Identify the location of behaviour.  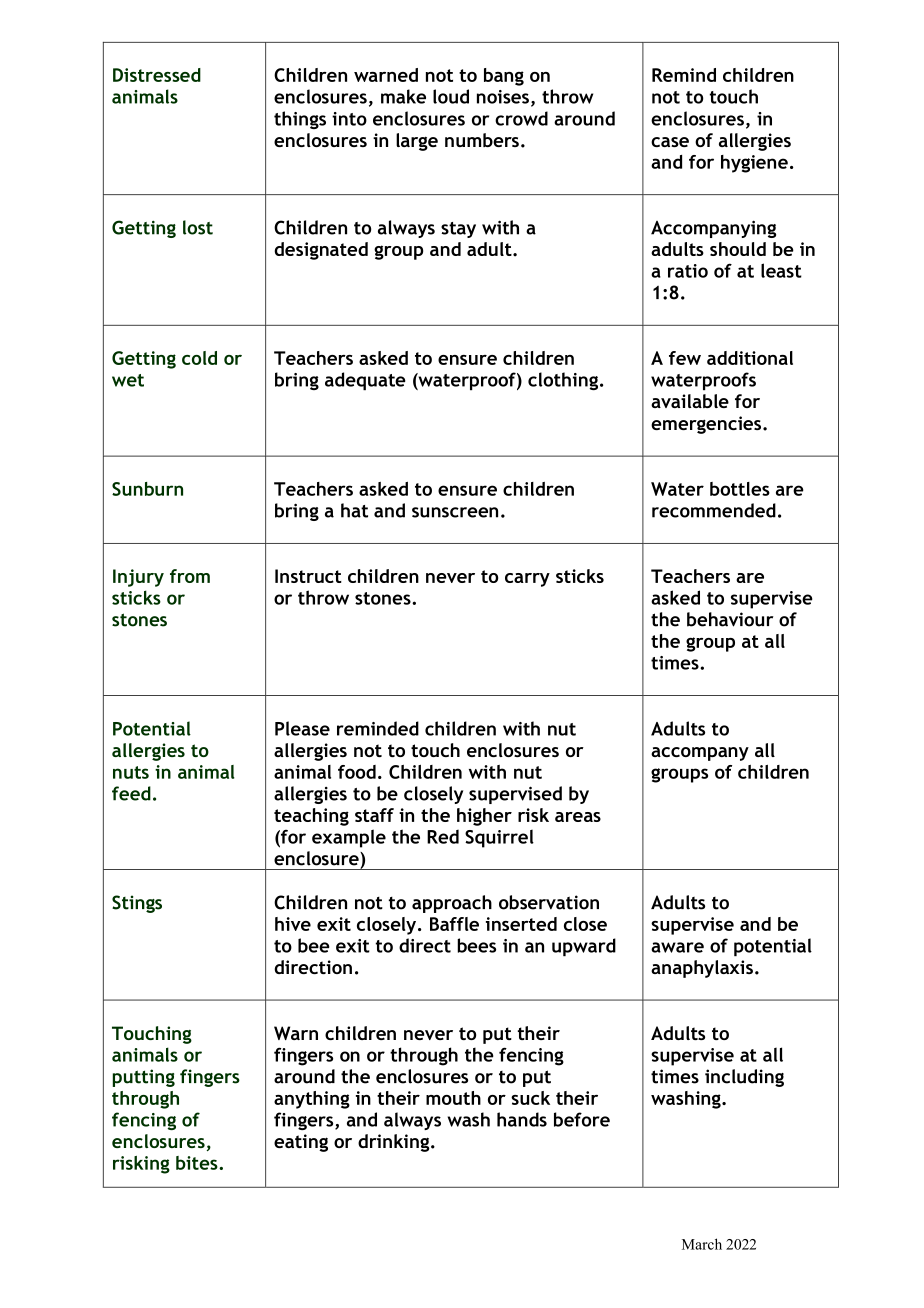
(730, 619).
